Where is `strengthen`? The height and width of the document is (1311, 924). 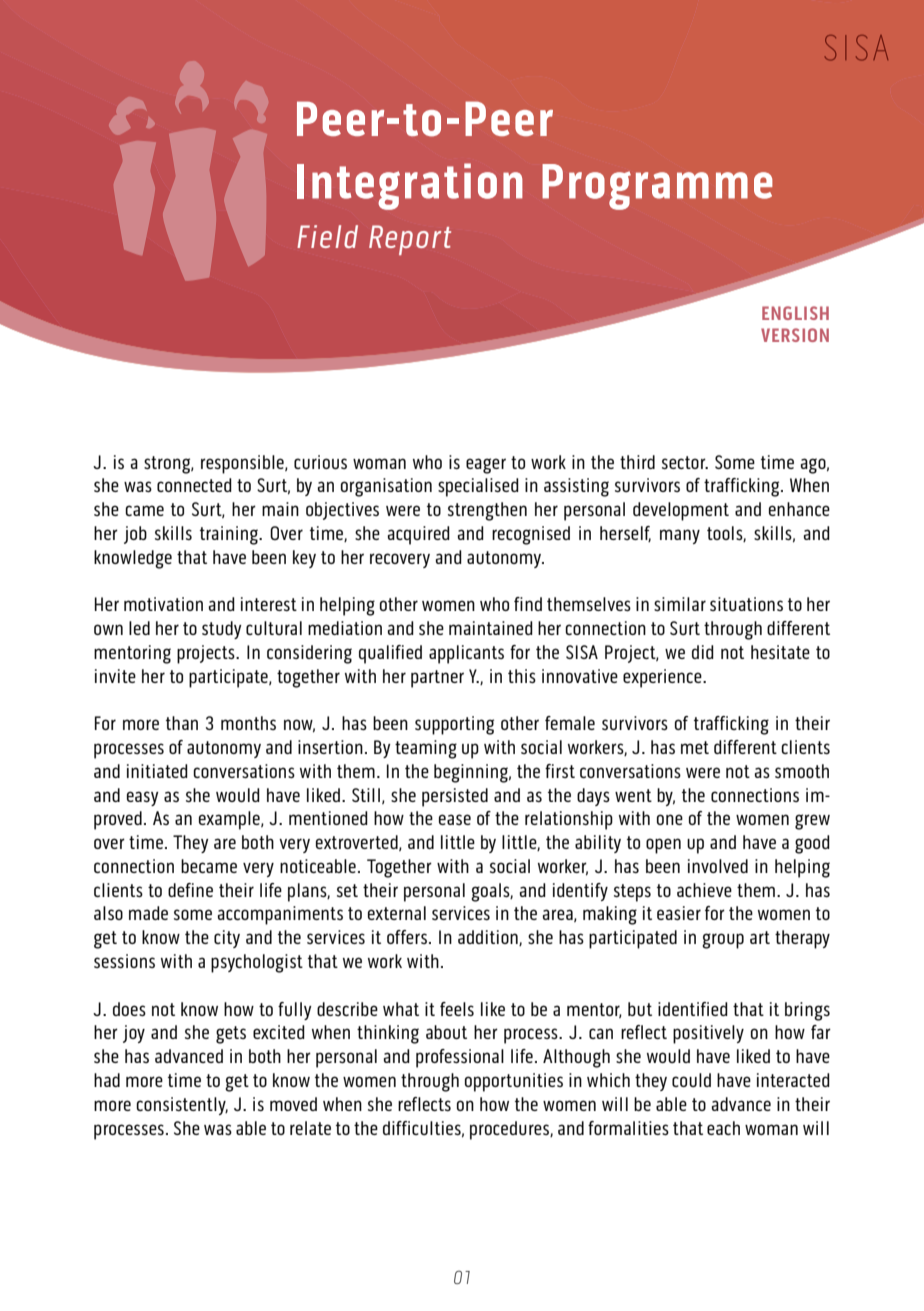 strengthen is located at coordinates (487, 511).
